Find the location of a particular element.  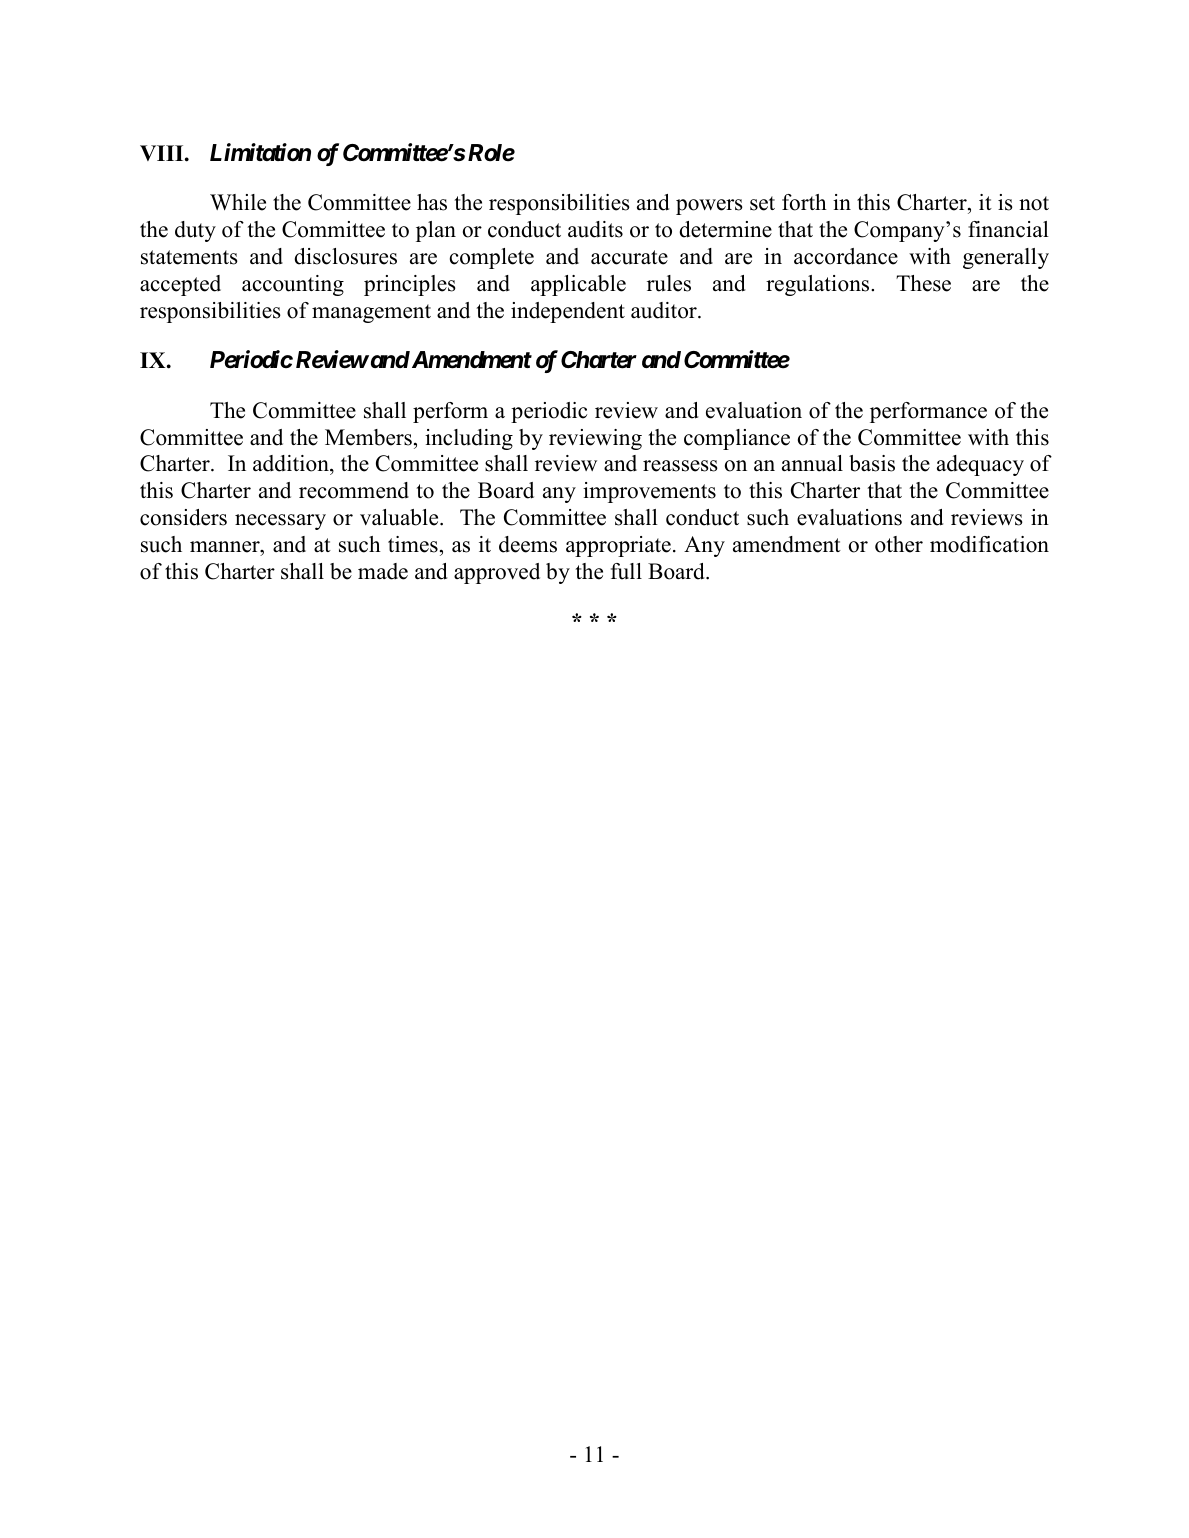

including is located at coordinates (469, 439).
